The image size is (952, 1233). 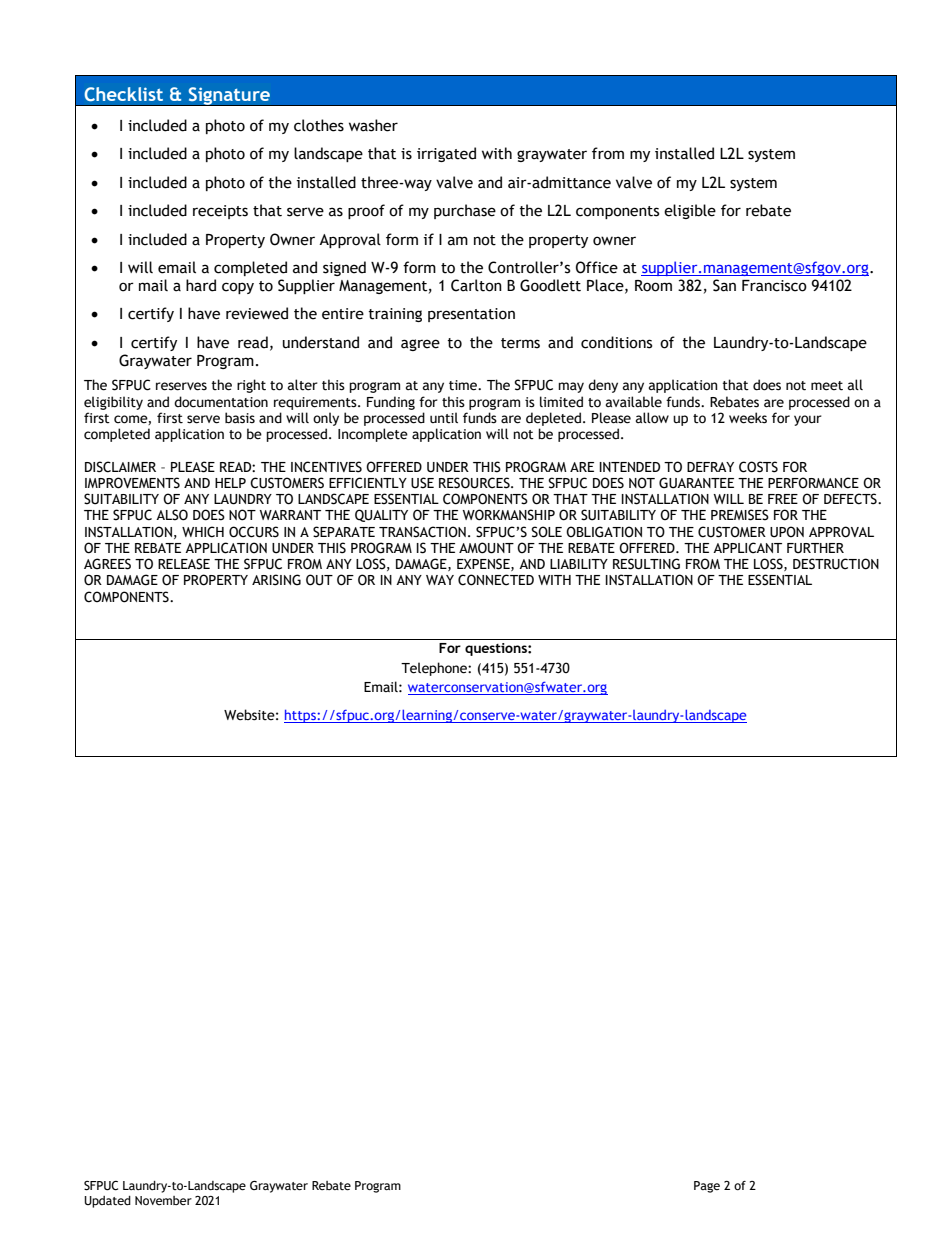 I want to click on DESTRUCTION, so click(x=836, y=564).
